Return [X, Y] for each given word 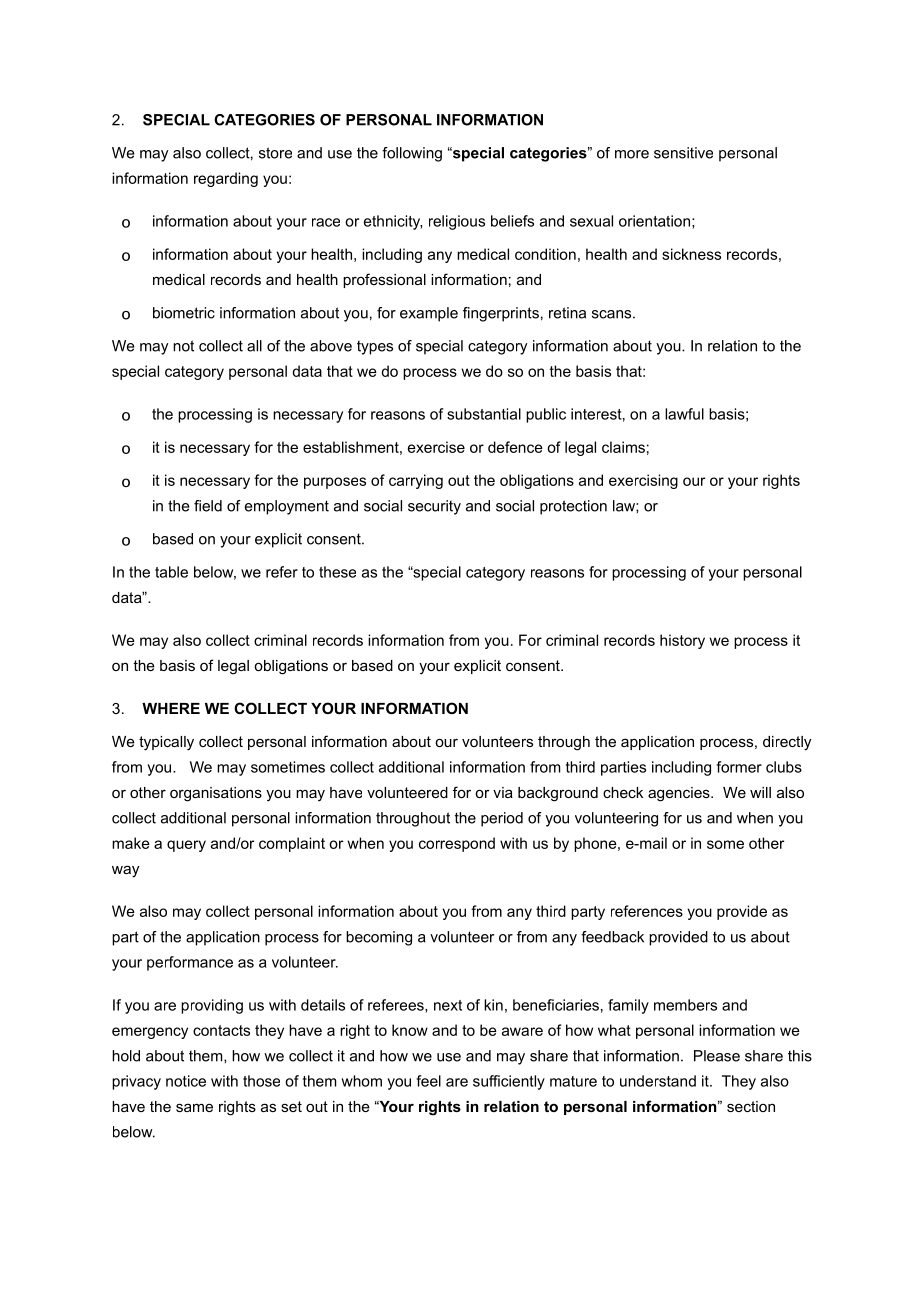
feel [428, 1081]
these [337, 572]
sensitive [683, 153]
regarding [226, 179]
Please [717, 1056]
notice [186, 1081]
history [682, 641]
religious [457, 222]
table [171, 572]
